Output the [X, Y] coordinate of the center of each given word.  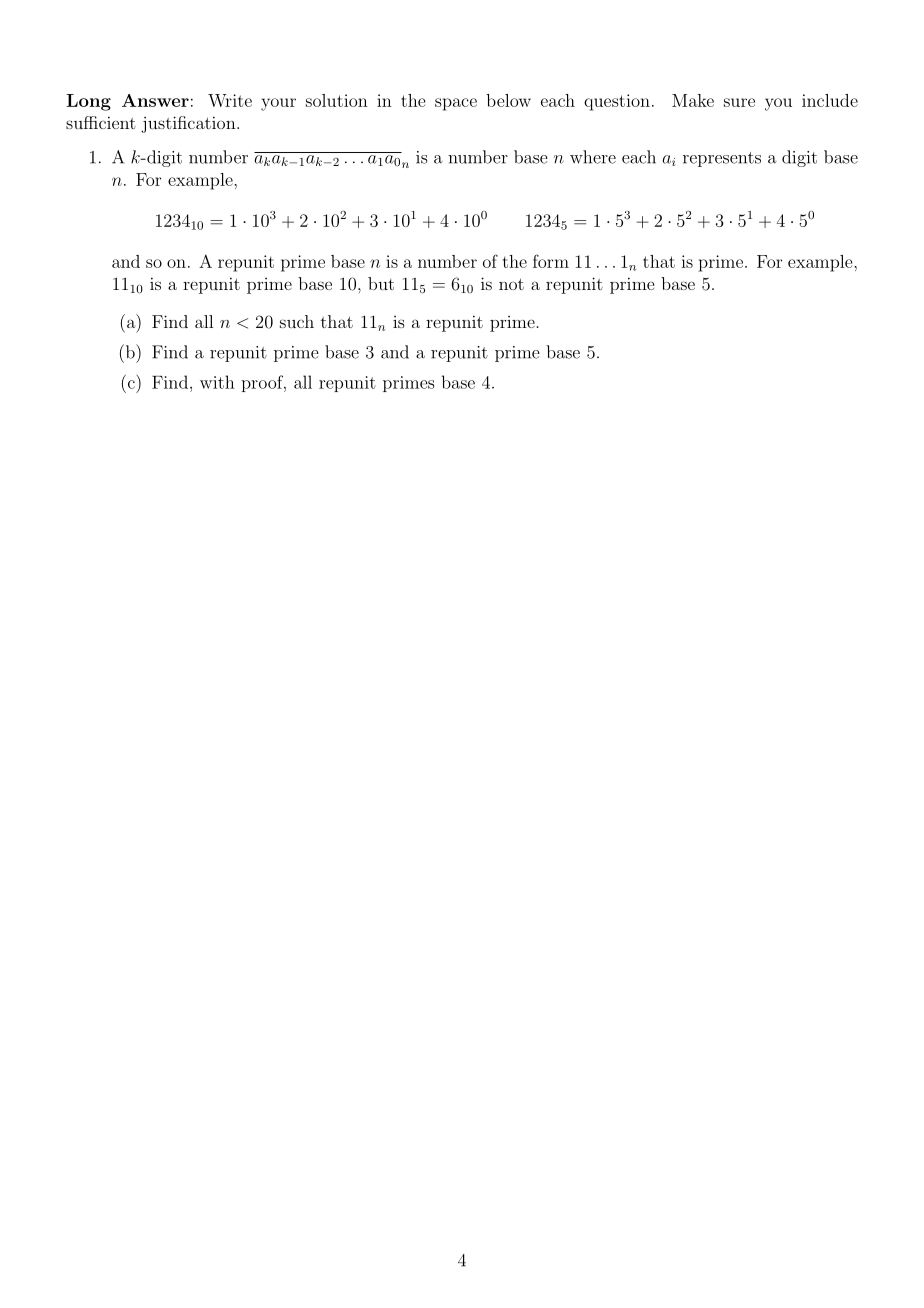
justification [189, 124]
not [511, 284]
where [593, 157]
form [551, 261]
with [217, 382]
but [381, 283]
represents [722, 159]
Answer [155, 100]
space [456, 104]
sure [739, 102]
